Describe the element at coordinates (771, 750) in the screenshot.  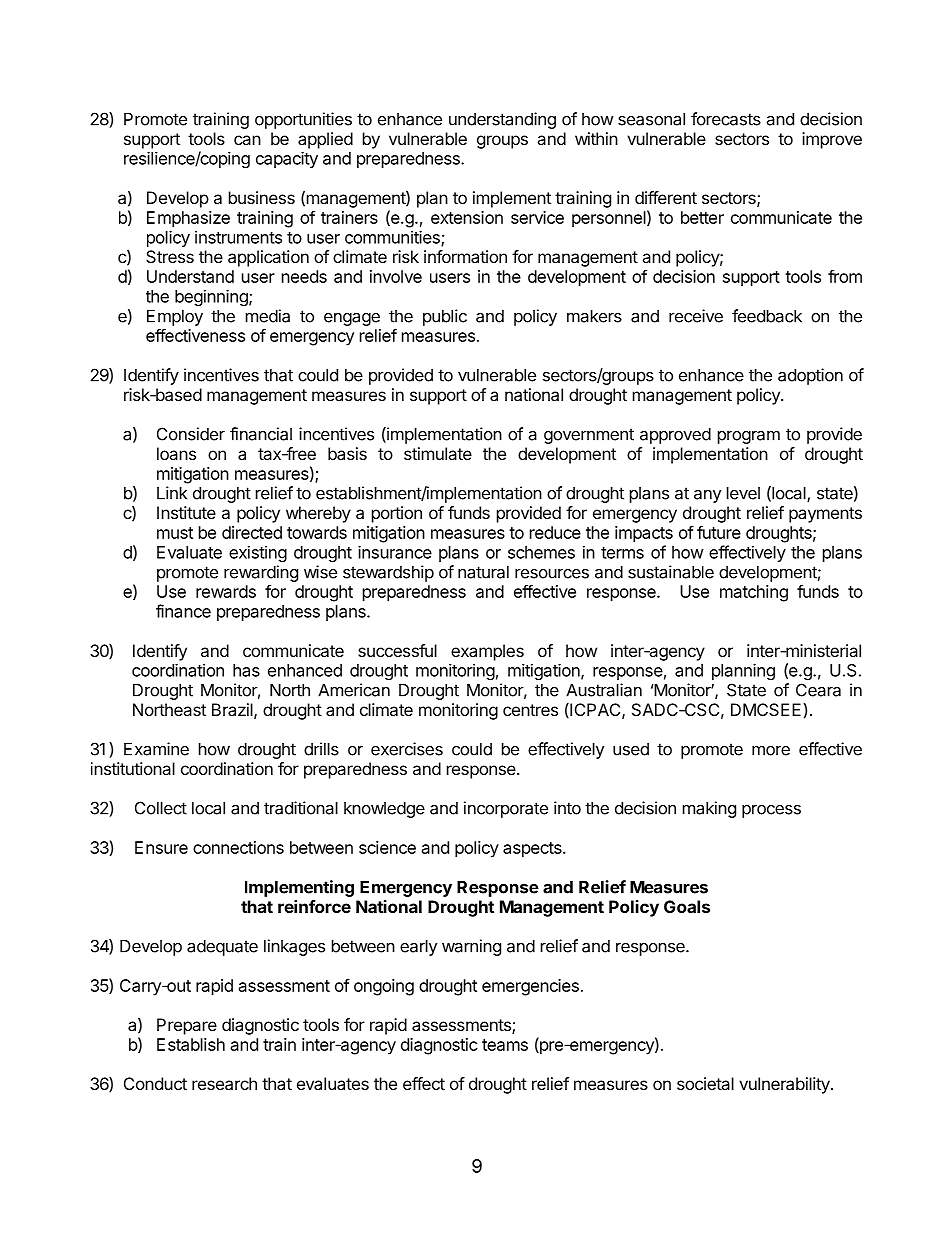
I see `more` at that location.
